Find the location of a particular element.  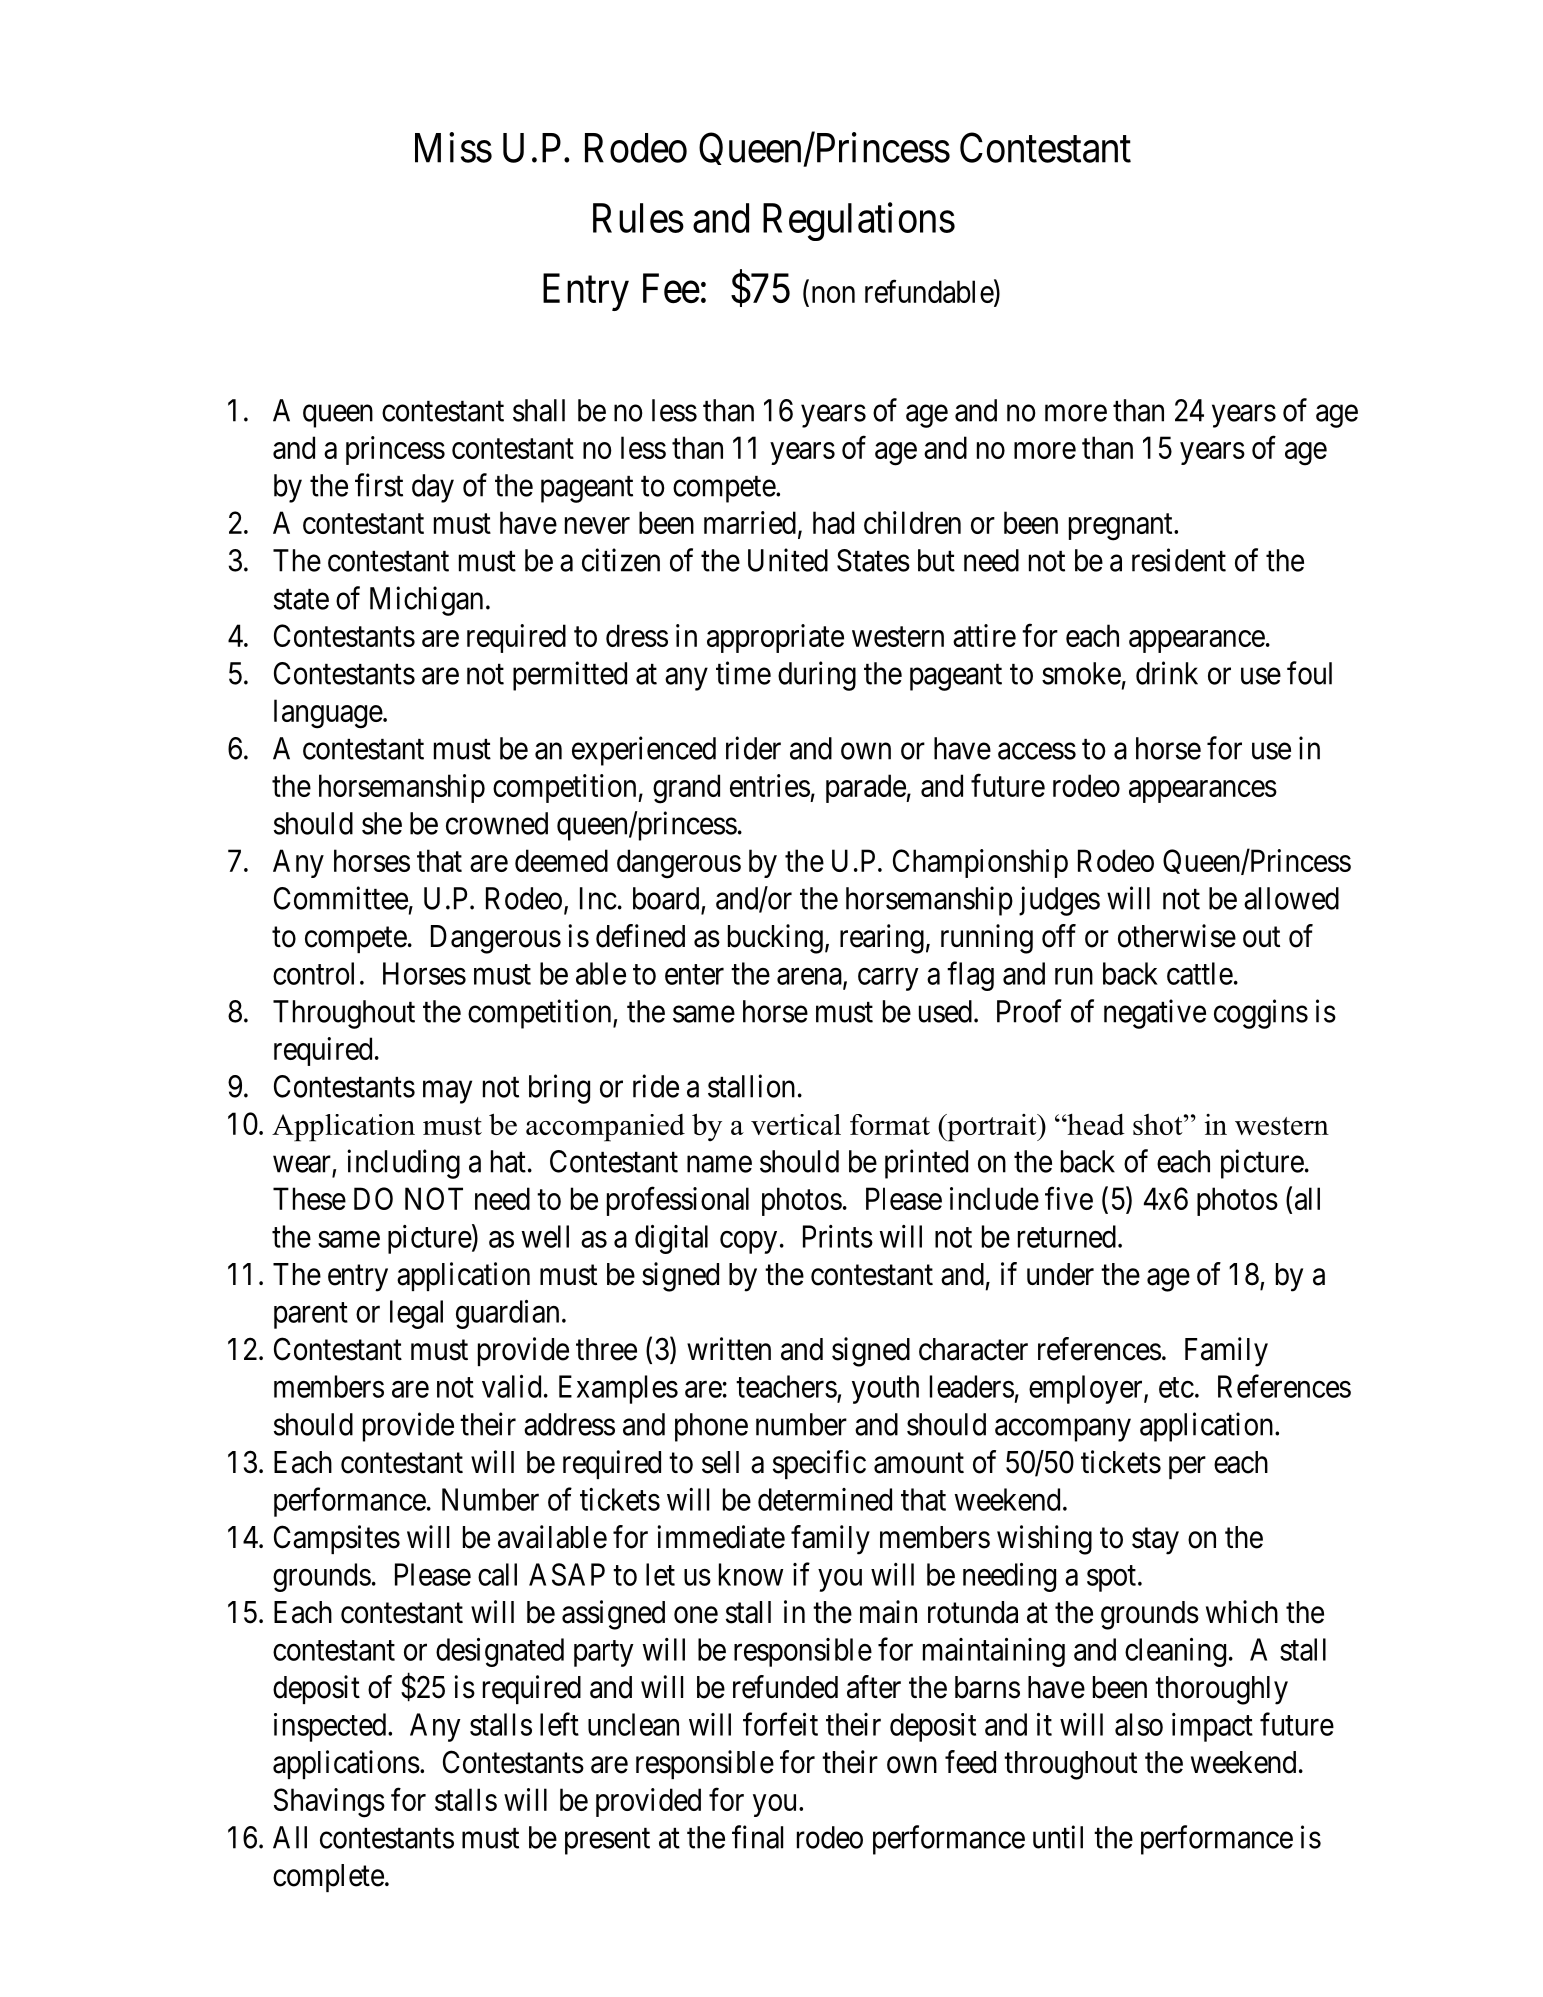

etc is located at coordinates (1176, 1387).
